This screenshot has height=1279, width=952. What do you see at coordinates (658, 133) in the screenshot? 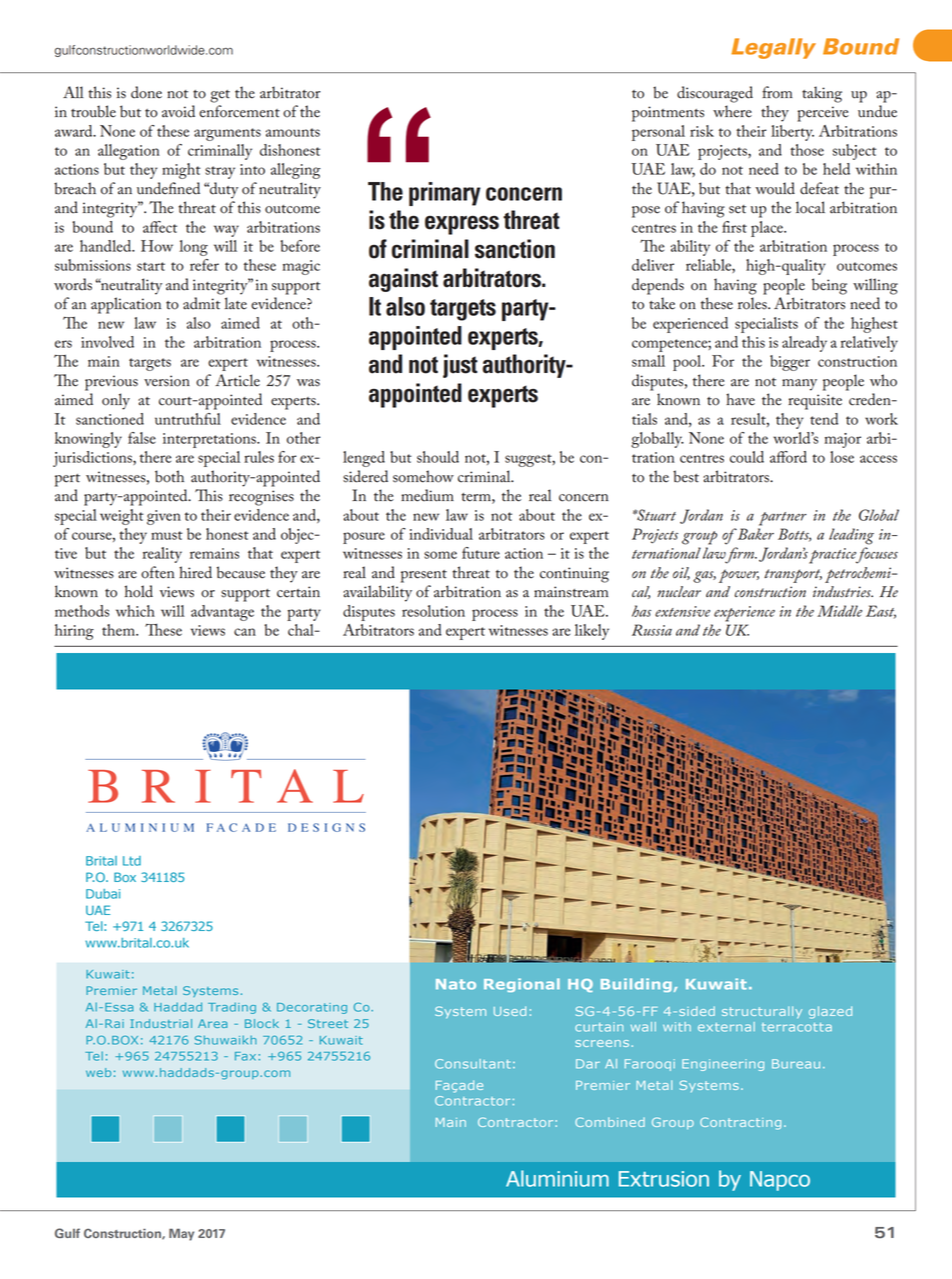
I see `personal` at bounding box center [658, 133].
